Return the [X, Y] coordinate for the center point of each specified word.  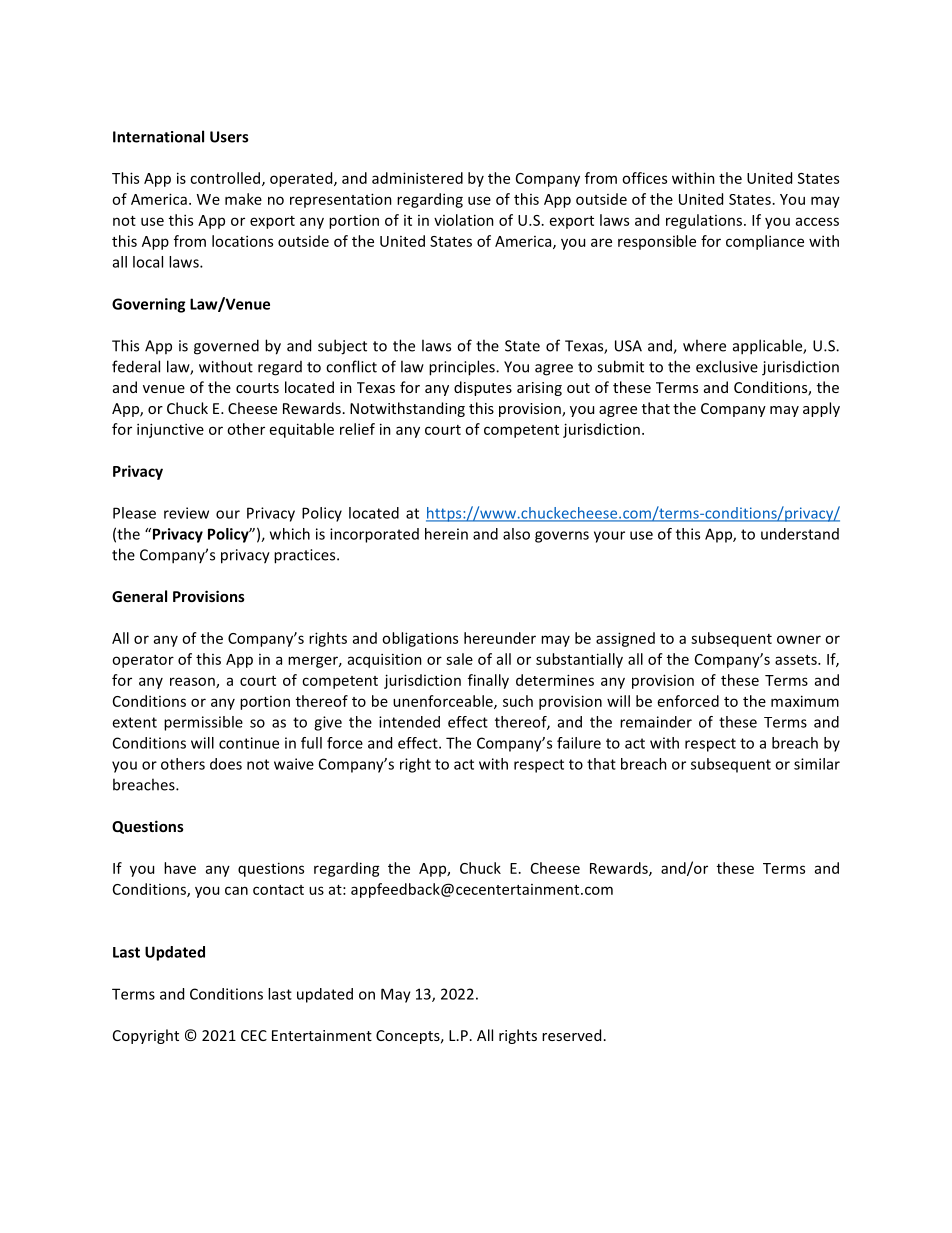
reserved [571, 1035]
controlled [226, 179]
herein [446, 534]
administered [417, 178]
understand [800, 534]
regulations [705, 221]
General [139, 596]
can [236, 890]
